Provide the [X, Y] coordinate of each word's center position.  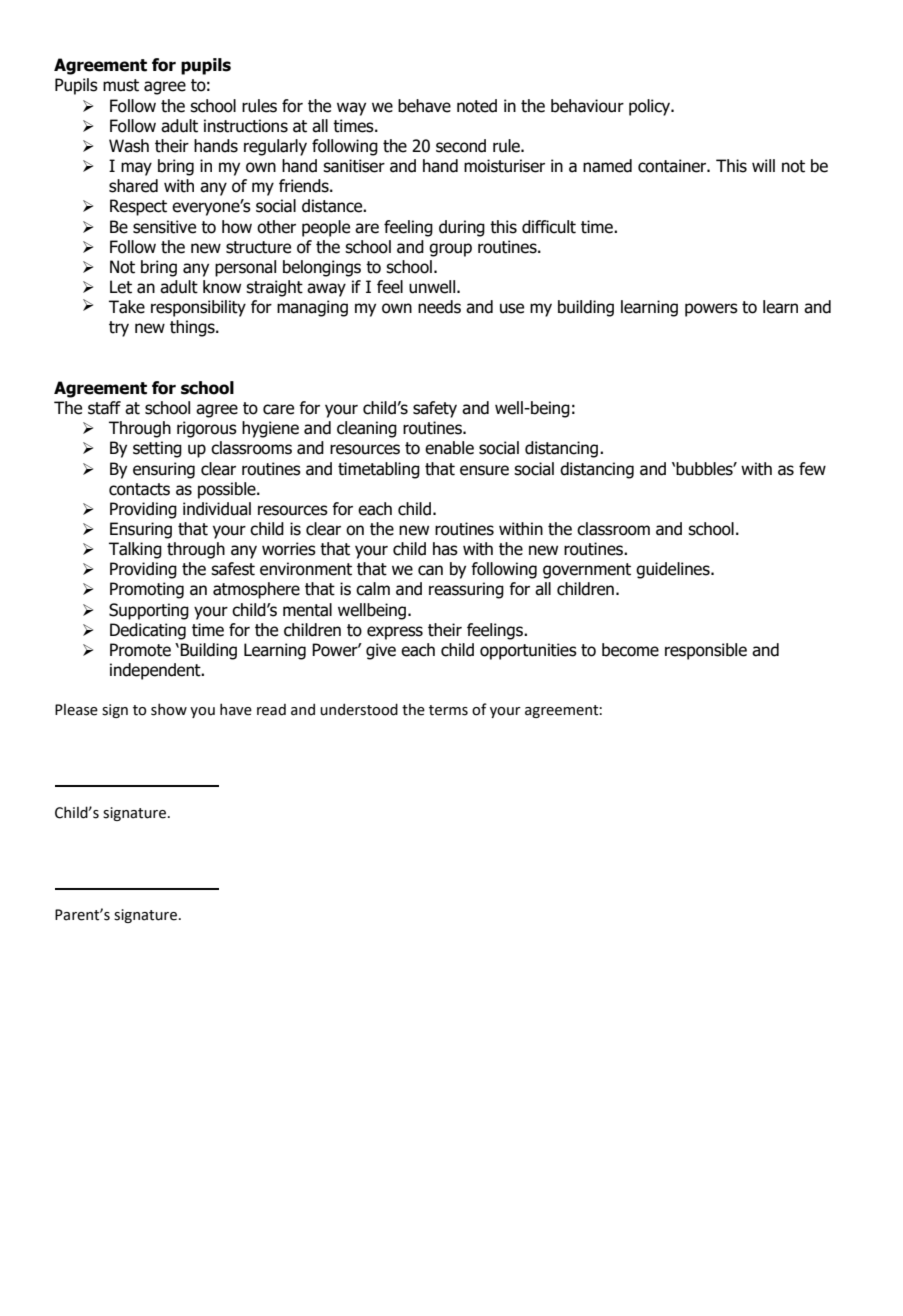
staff [104, 408]
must [121, 85]
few [812, 469]
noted [477, 106]
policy [651, 107]
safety [435, 409]
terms [448, 710]
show [169, 709]
